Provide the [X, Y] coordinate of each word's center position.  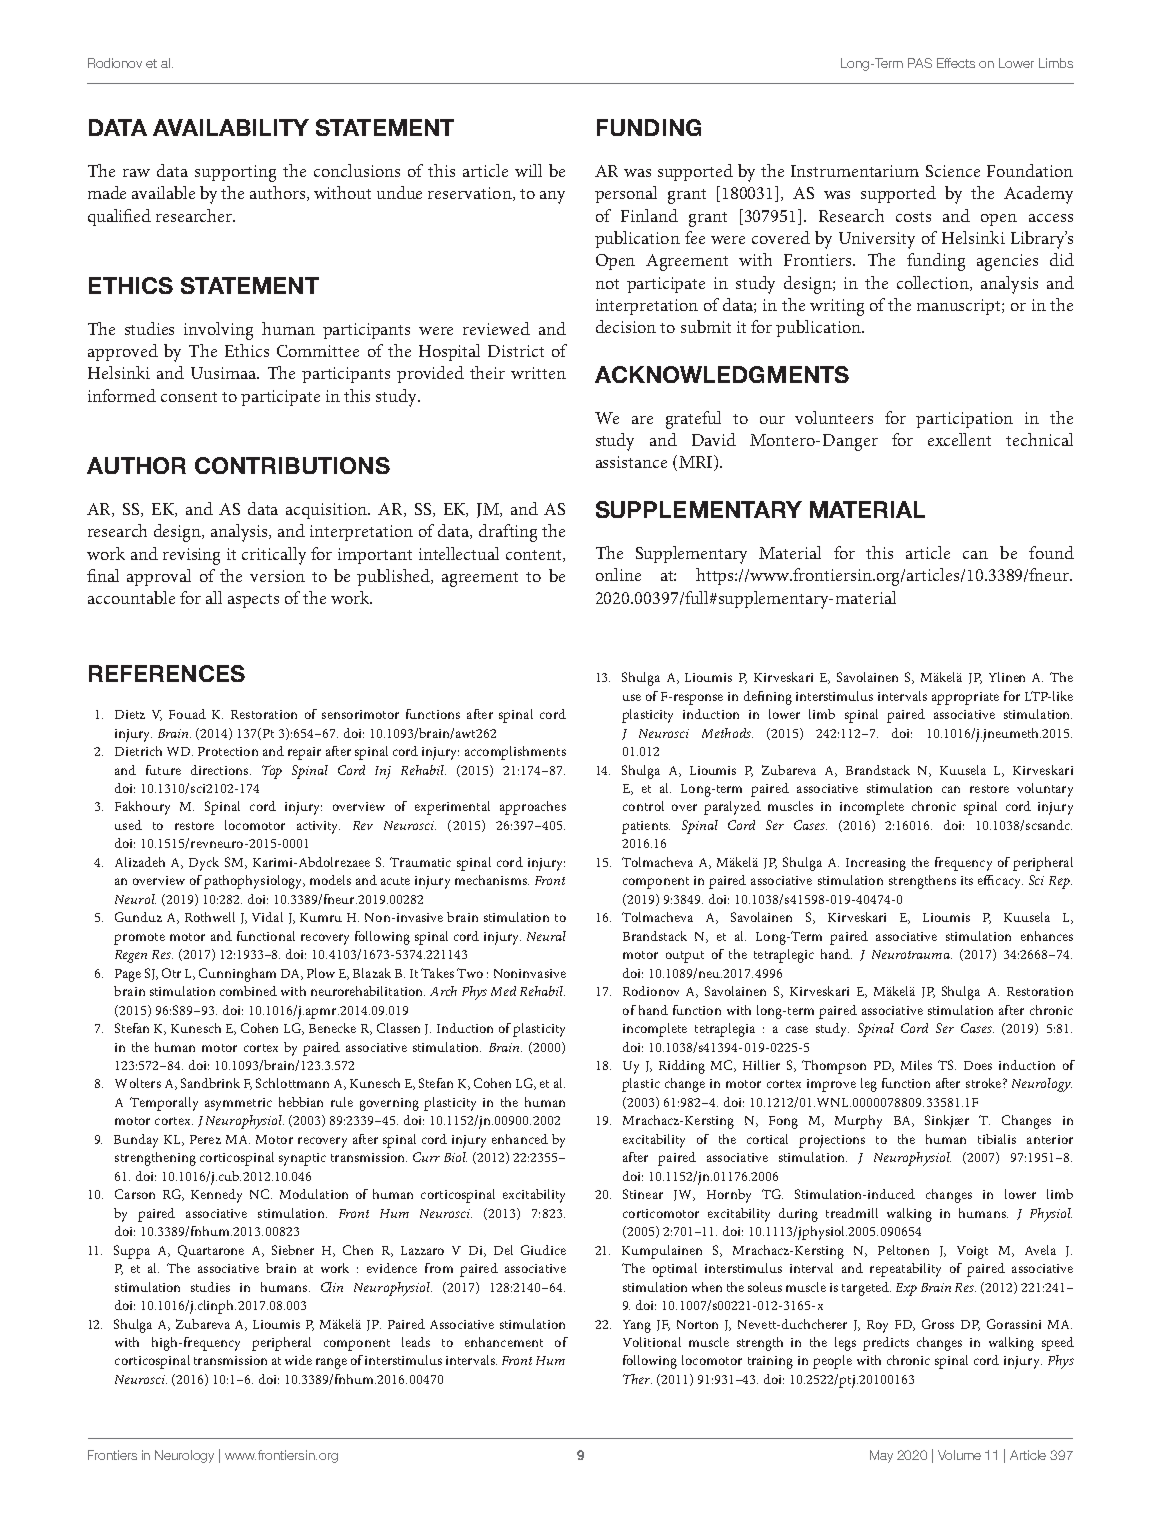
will [528, 170]
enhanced [520, 1139]
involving [218, 331]
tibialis [997, 1139]
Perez [205, 1139]
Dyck [204, 864]
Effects [956, 63]
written [538, 373]
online [618, 574]
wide [298, 1360]
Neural [546, 936]
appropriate [965, 698]
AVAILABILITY [231, 127]
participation [964, 420]
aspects [253, 601]
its [967, 880]
